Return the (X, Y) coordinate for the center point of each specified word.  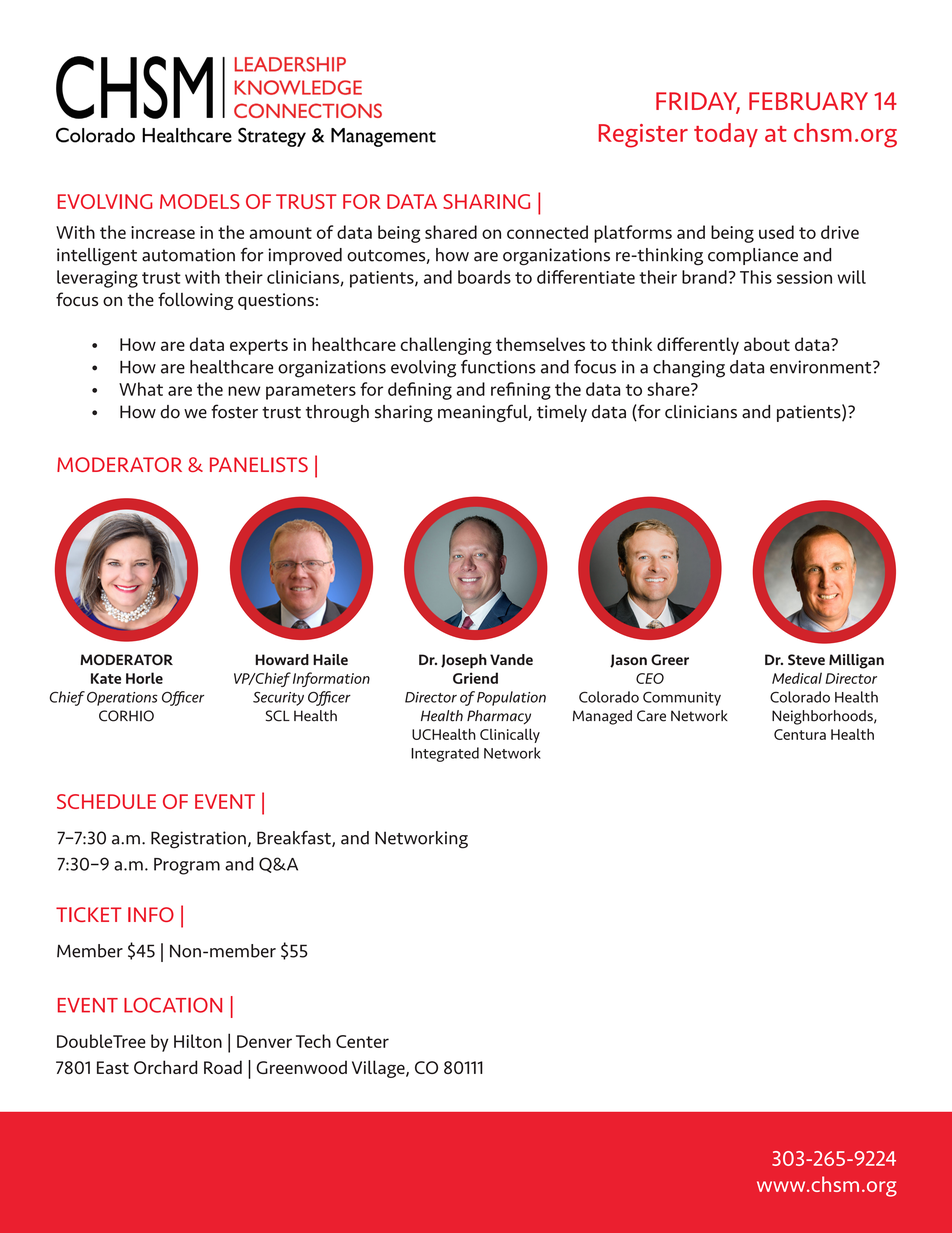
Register (643, 136)
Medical (797, 678)
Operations (122, 699)
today (726, 135)
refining (521, 391)
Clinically (510, 735)
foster (234, 411)
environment (822, 367)
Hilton (198, 1041)
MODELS (200, 201)
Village (379, 1069)
